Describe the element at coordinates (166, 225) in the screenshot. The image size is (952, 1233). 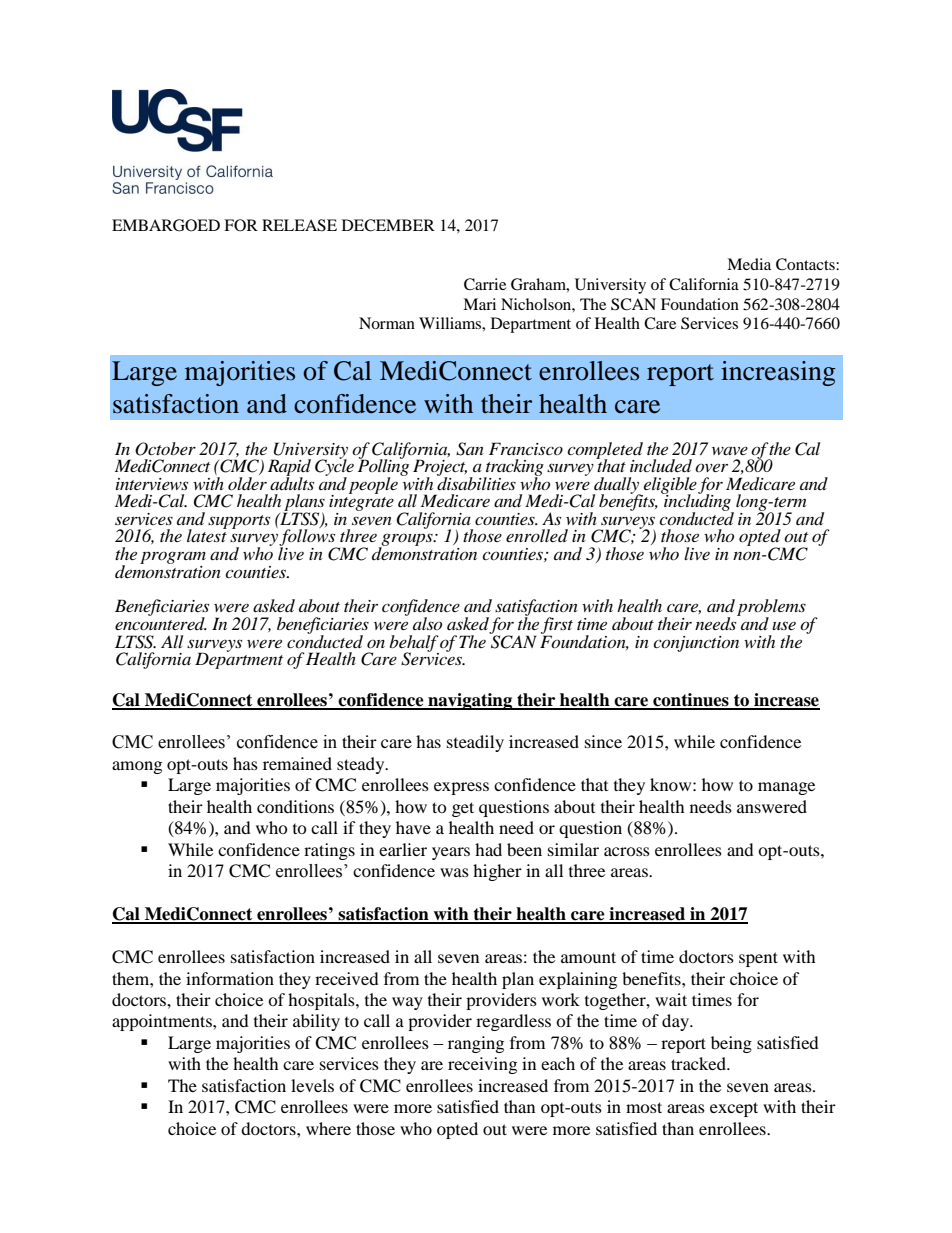
I see `EMBARGOED` at that location.
